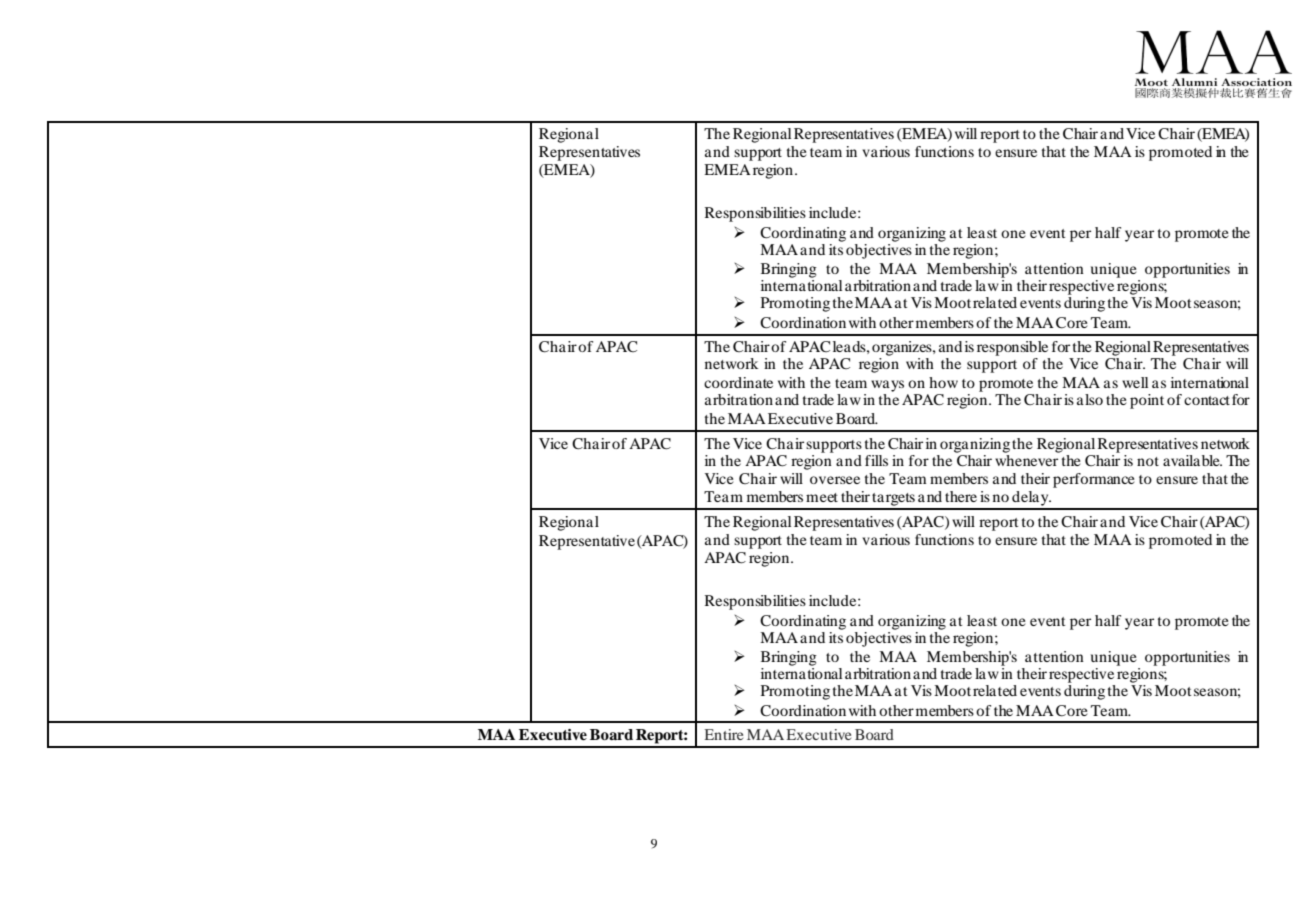  I want to click on Entire, so click(724, 734).
